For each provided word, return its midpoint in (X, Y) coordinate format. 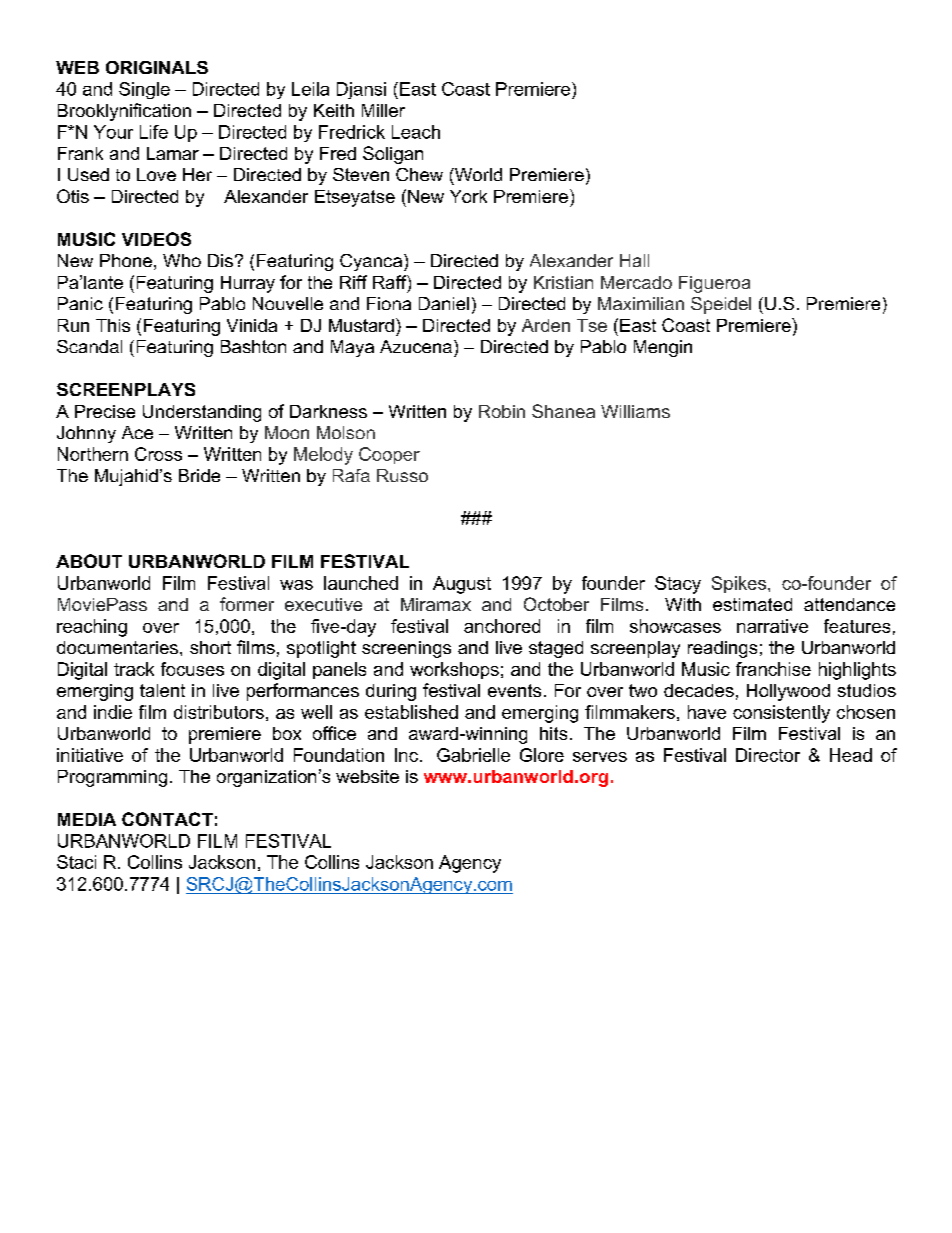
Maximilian (641, 303)
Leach (416, 132)
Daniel (444, 303)
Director (768, 755)
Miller (383, 110)
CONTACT (167, 819)
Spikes (740, 584)
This (113, 325)
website (367, 776)
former (247, 604)
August (462, 585)
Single (144, 90)
